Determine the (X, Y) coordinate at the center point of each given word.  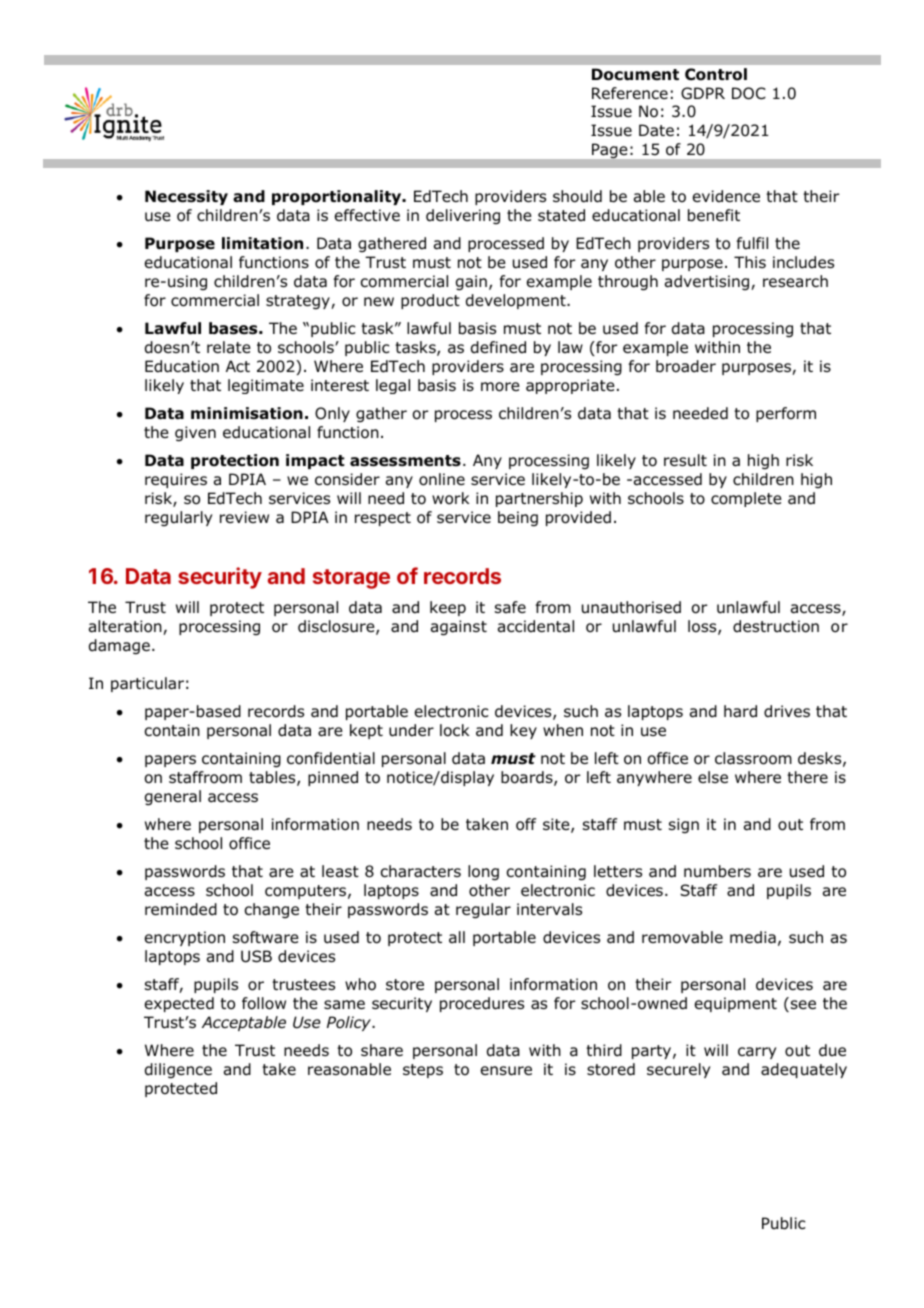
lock (454, 730)
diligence (178, 1071)
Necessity (186, 197)
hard (740, 711)
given (195, 434)
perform (786, 414)
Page (609, 151)
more (500, 387)
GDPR (703, 93)
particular (147, 684)
